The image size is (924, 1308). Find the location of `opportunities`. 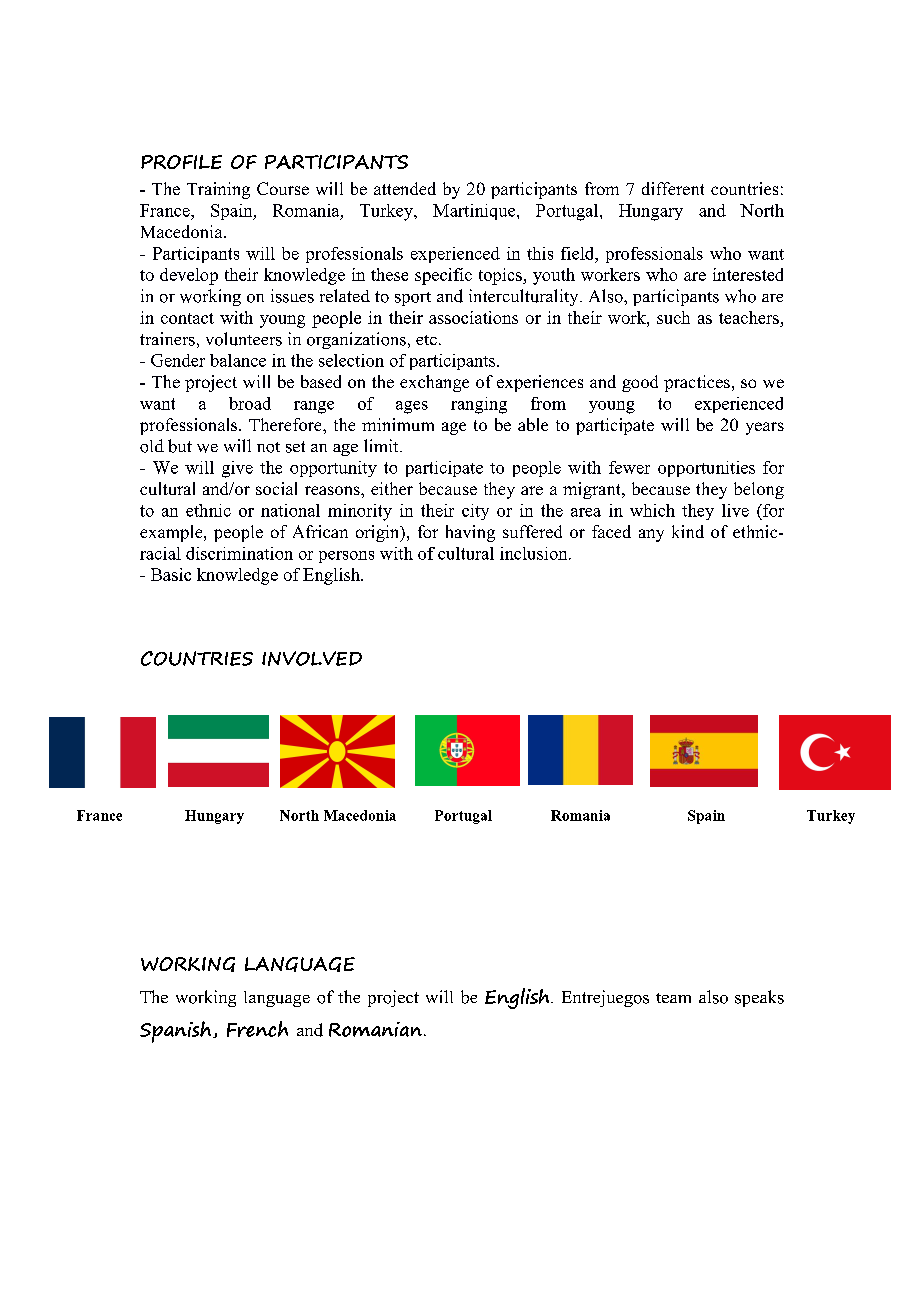

opportunities is located at coordinates (706, 469).
